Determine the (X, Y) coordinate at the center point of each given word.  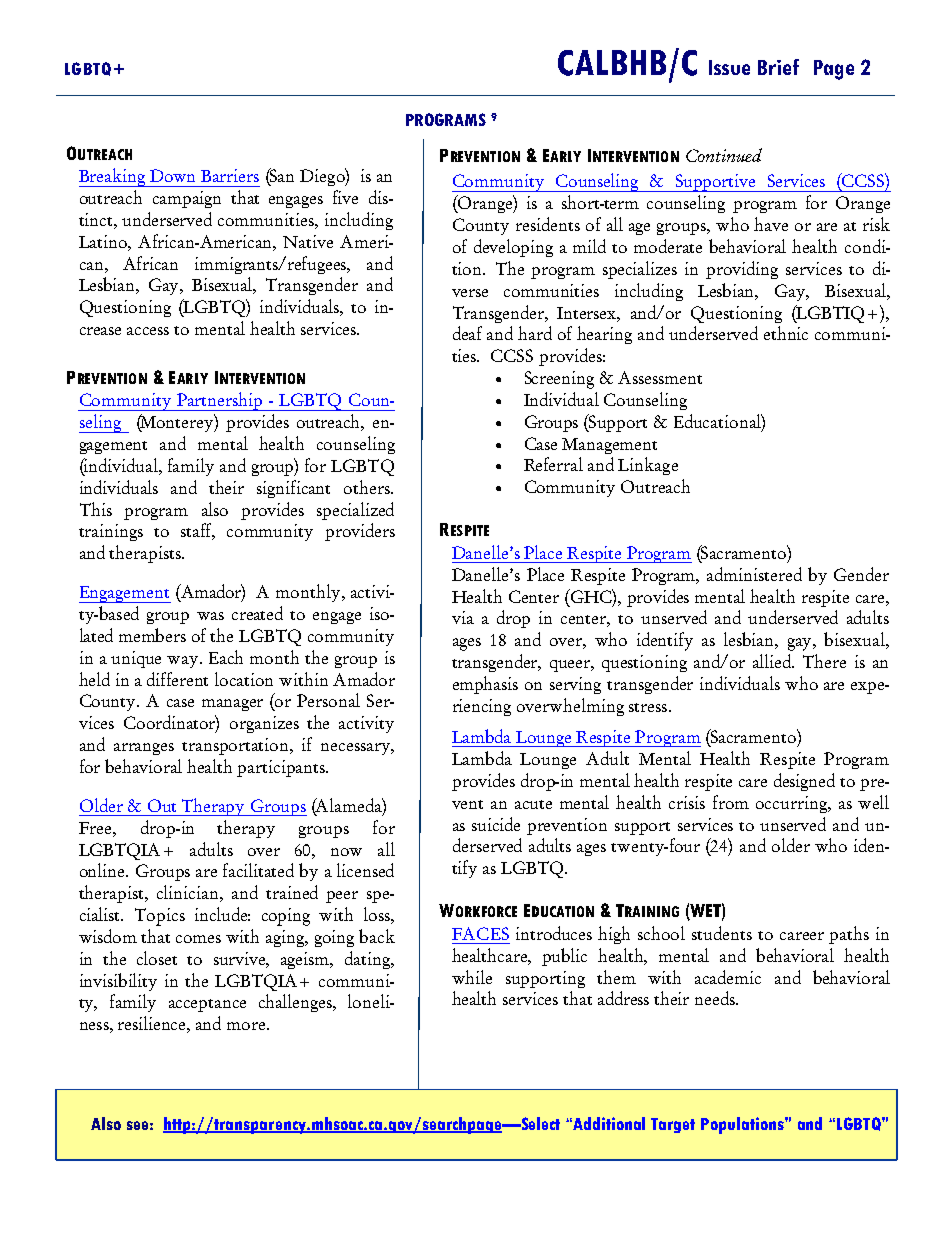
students (722, 933)
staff (198, 531)
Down (172, 175)
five (345, 197)
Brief (778, 67)
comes (198, 939)
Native (308, 241)
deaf (467, 333)
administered (754, 574)
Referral (553, 464)
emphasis (485, 685)
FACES (480, 933)
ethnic (786, 333)
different (177, 679)
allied (773, 661)
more (247, 1026)
